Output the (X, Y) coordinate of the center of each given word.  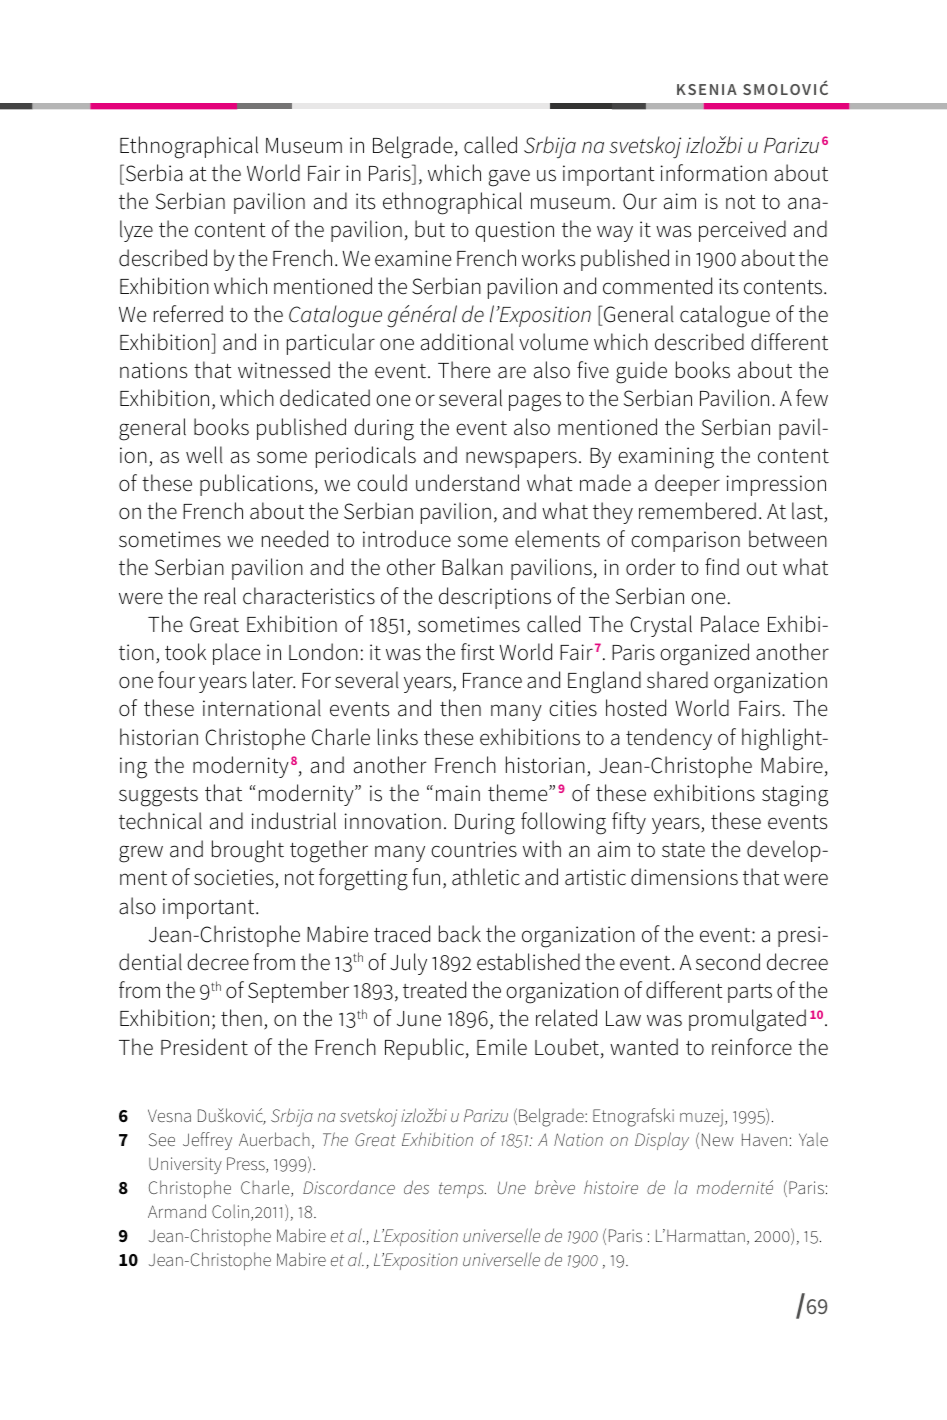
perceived (742, 231)
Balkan (472, 567)
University (185, 1165)
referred (188, 314)
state (683, 850)
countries (474, 849)
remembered (697, 511)
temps (462, 1190)
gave (509, 178)
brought (248, 851)
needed (295, 539)
